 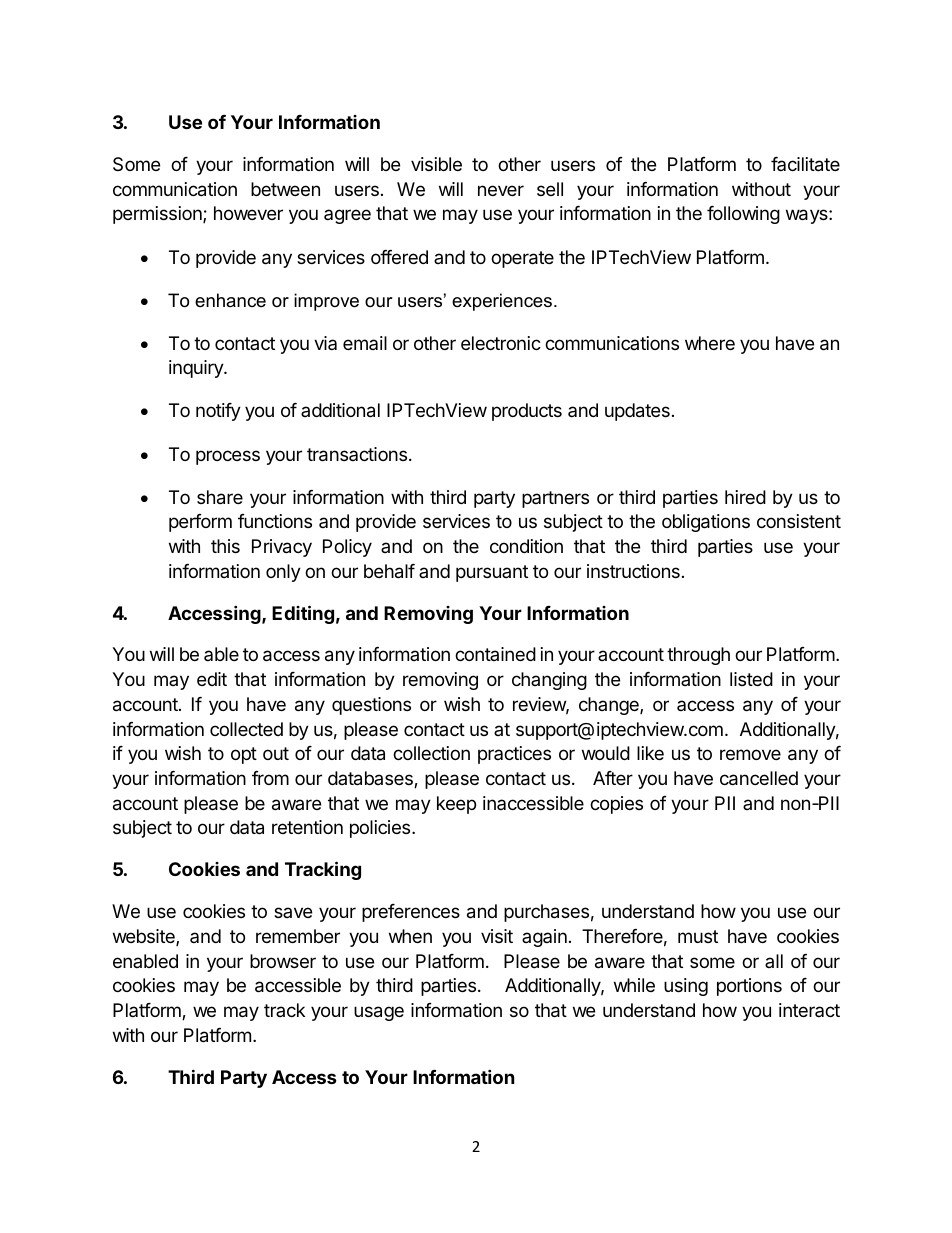 What do you see at coordinates (270, 778) in the document?
I see `from` at bounding box center [270, 778].
